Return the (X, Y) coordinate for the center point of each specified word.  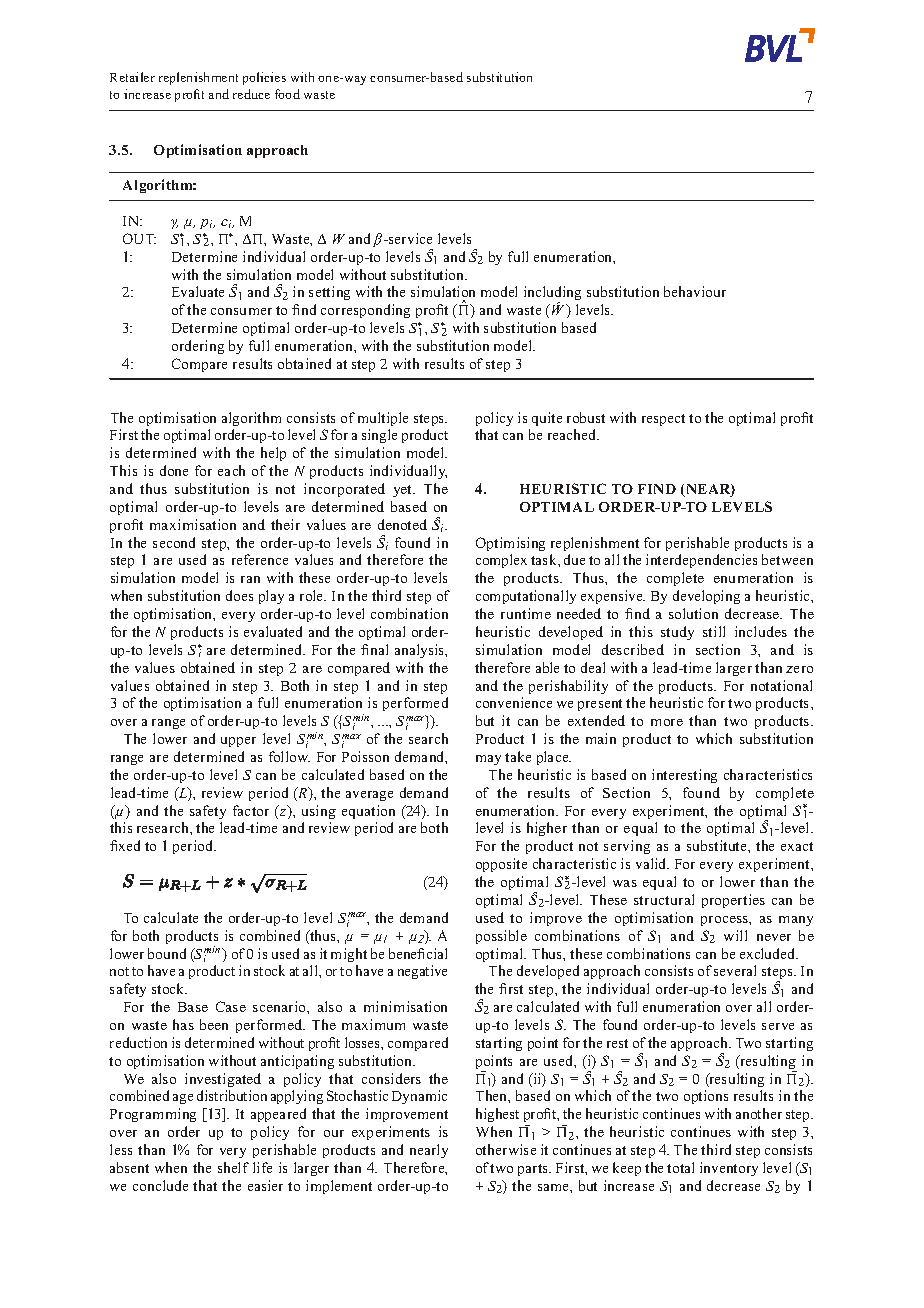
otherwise (506, 1149)
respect (663, 420)
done (174, 470)
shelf (233, 1167)
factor (251, 810)
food (287, 94)
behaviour (695, 291)
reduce (251, 94)
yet (404, 491)
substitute (718, 845)
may (488, 760)
